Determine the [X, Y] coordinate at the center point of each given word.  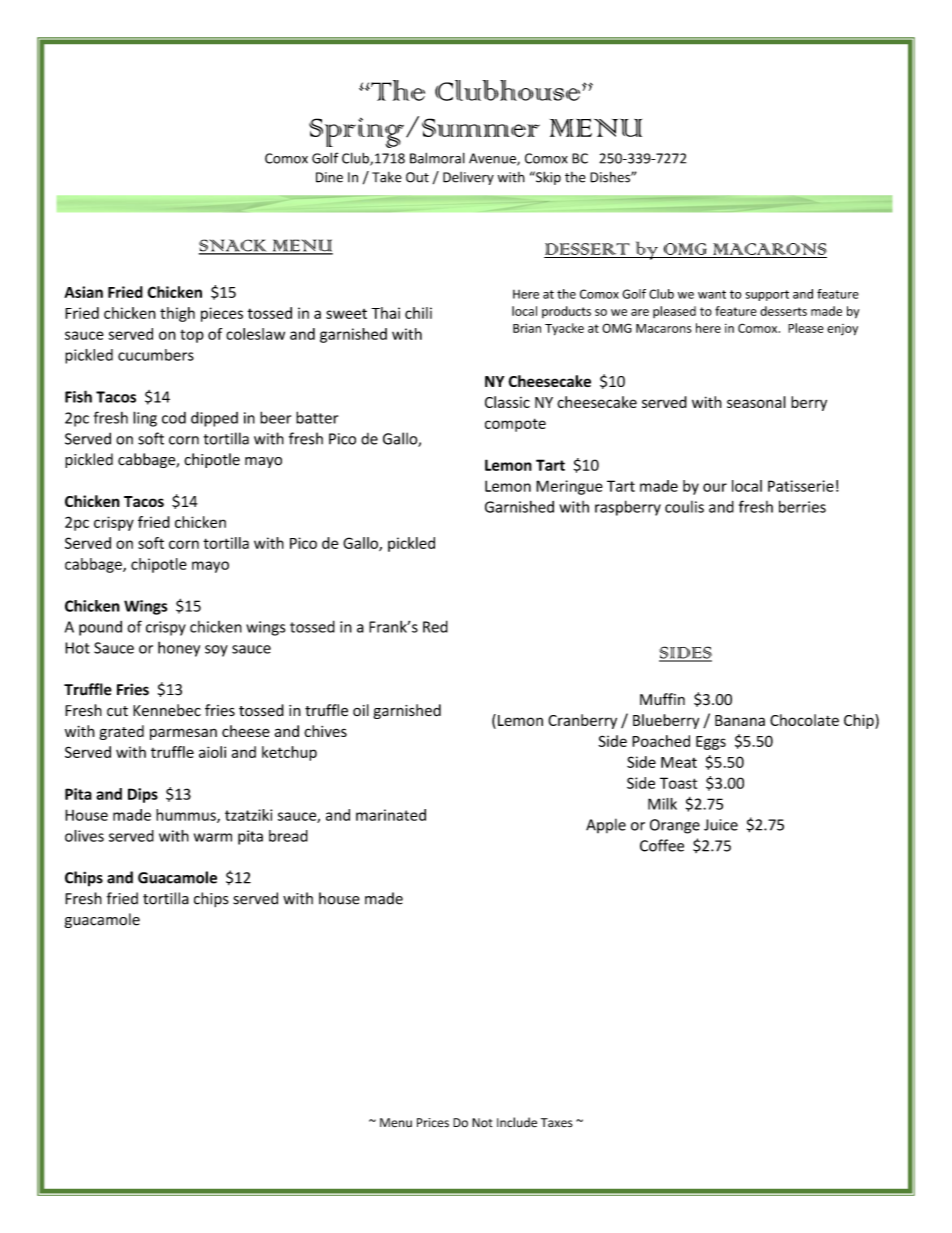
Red [435, 626]
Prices [433, 1123]
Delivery [468, 178]
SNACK [234, 246]
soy [216, 651]
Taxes [557, 1123]
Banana [740, 720]
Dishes [611, 177]
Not [482, 1123]
